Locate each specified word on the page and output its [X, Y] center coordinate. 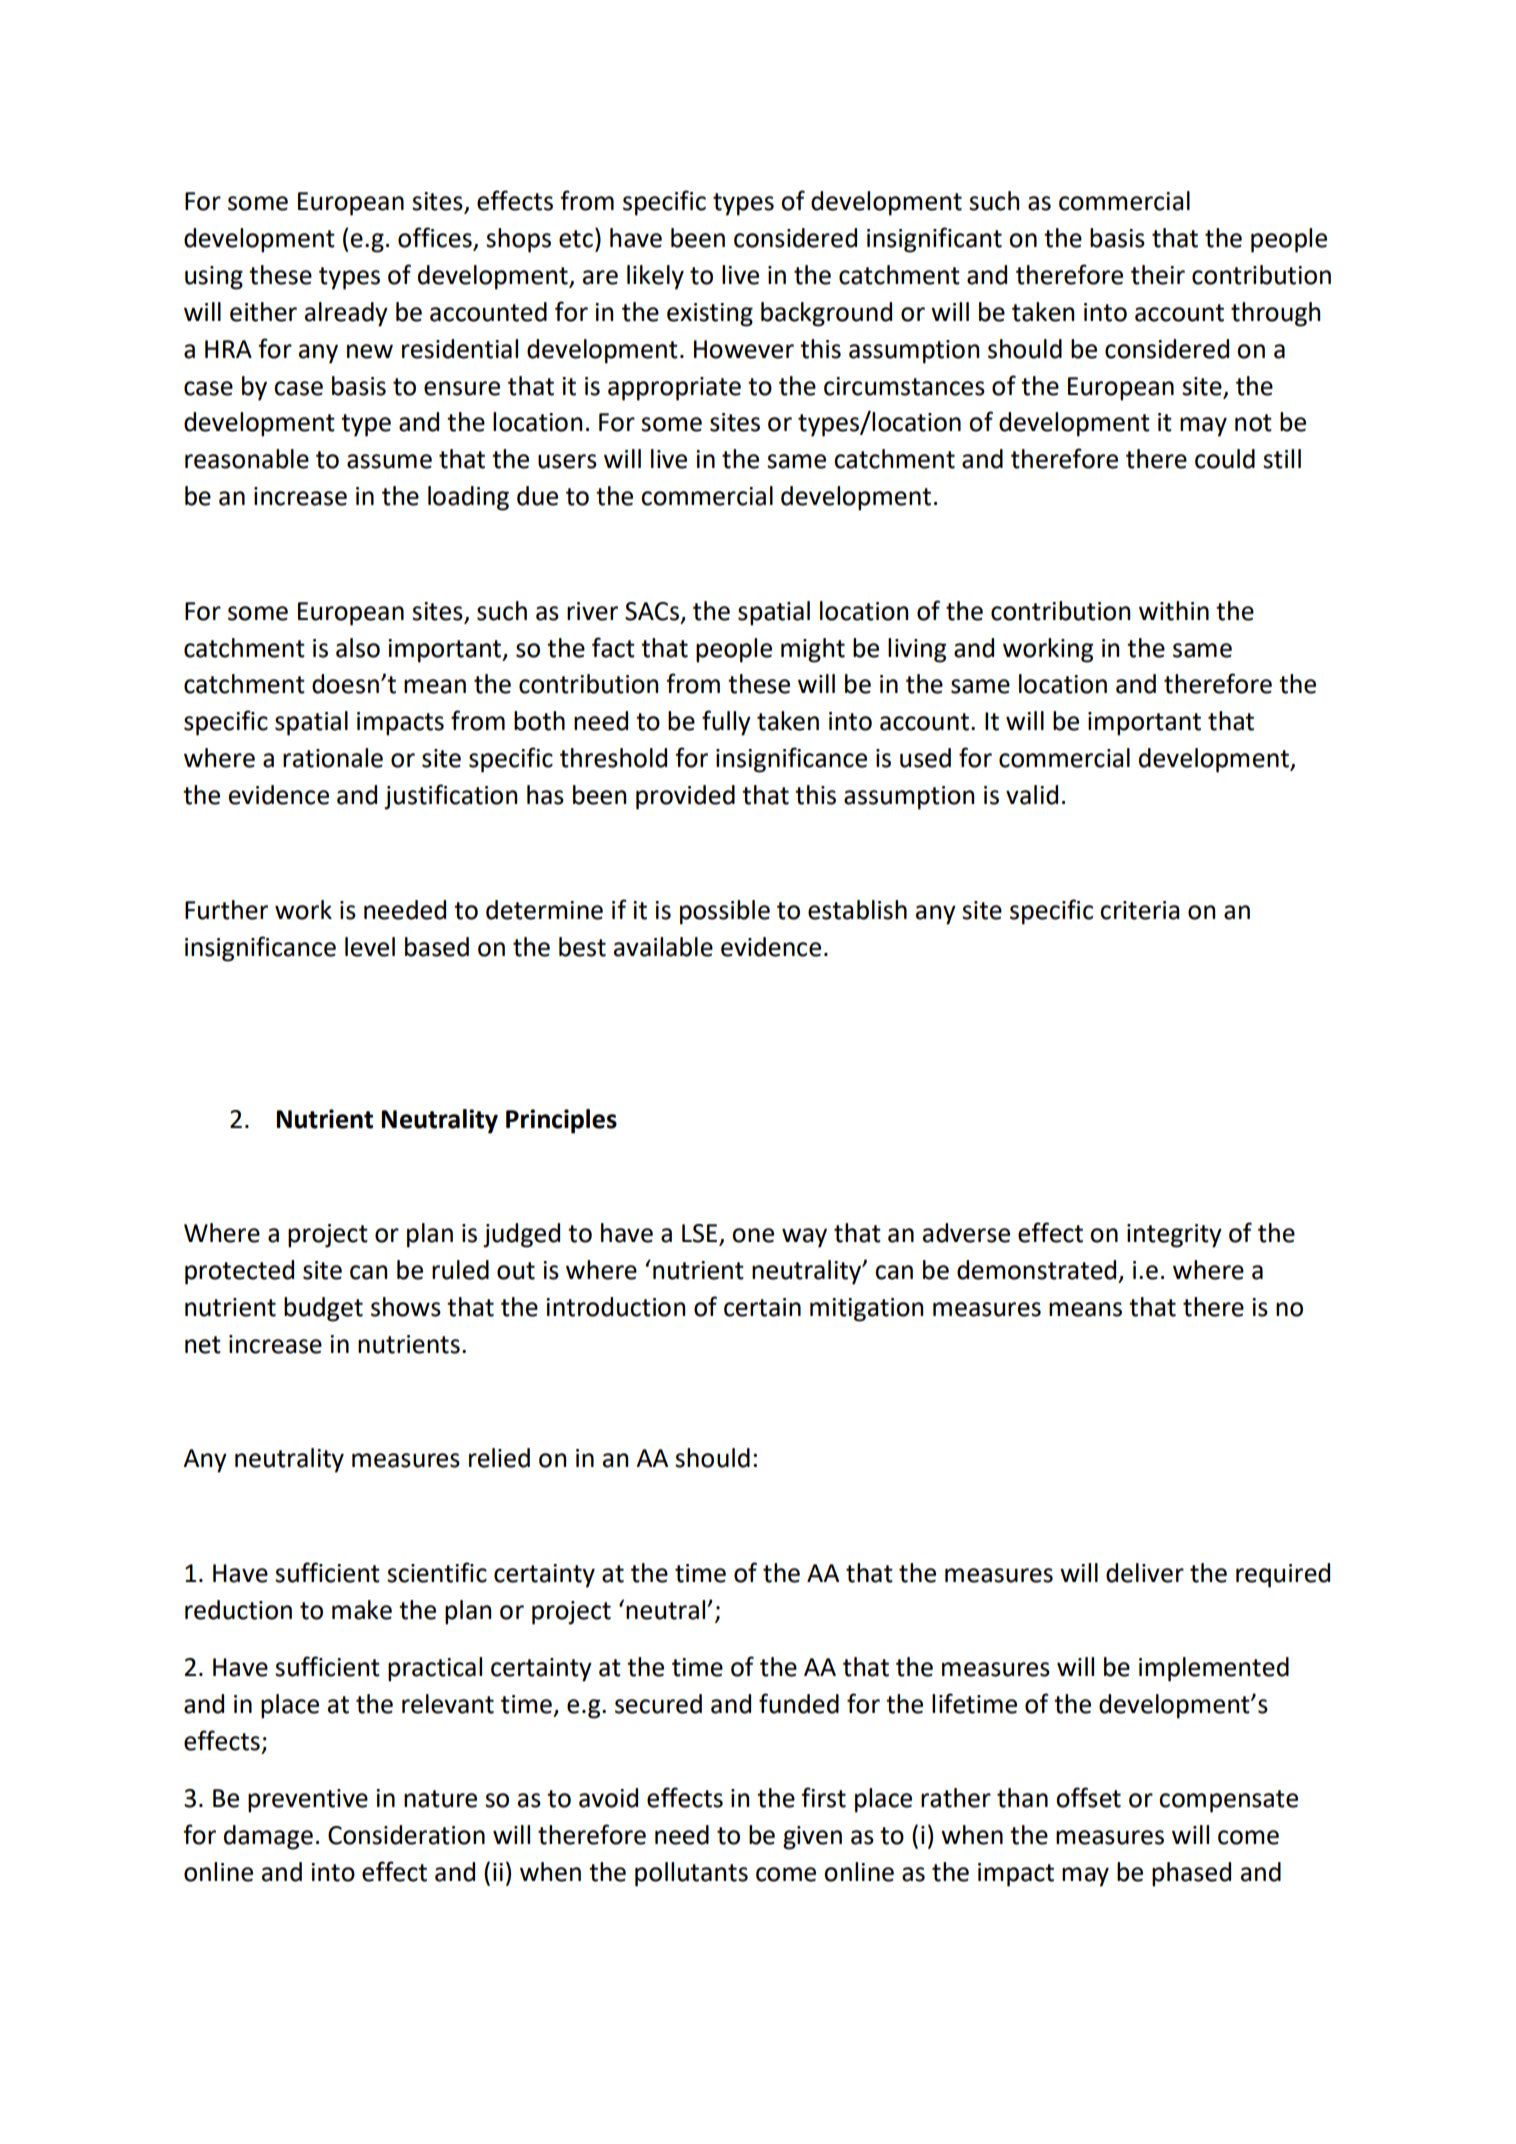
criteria [1139, 910]
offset [1088, 1797]
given [812, 1838]
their [1158, 275]
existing [710, 315]
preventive [308, 1801]
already [346, 314]
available [663, 947]
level [370, 947]
